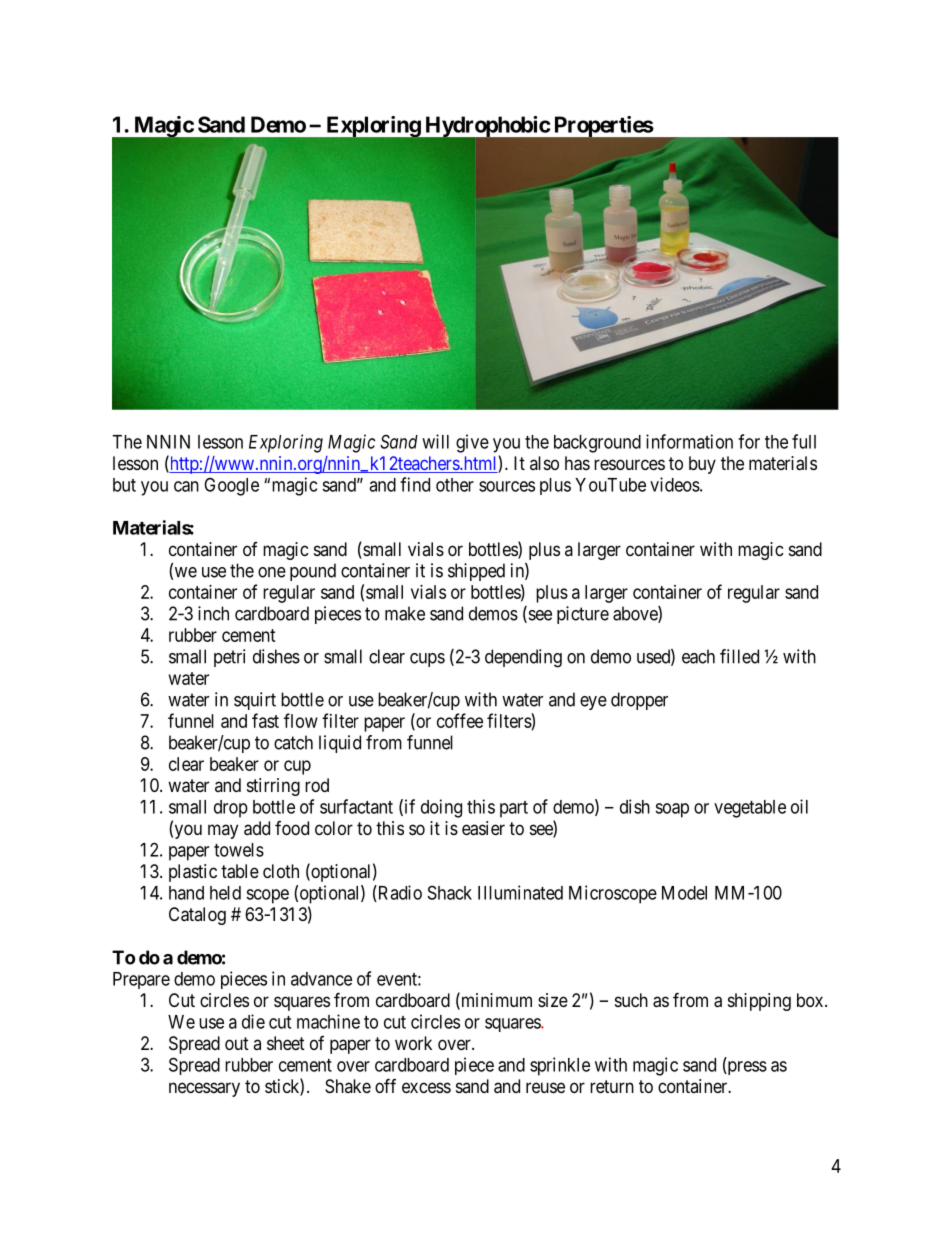  What do you see at coordinates (702, 465) in the screenshot?
I see `buy` at bounding box center [702, 465].
